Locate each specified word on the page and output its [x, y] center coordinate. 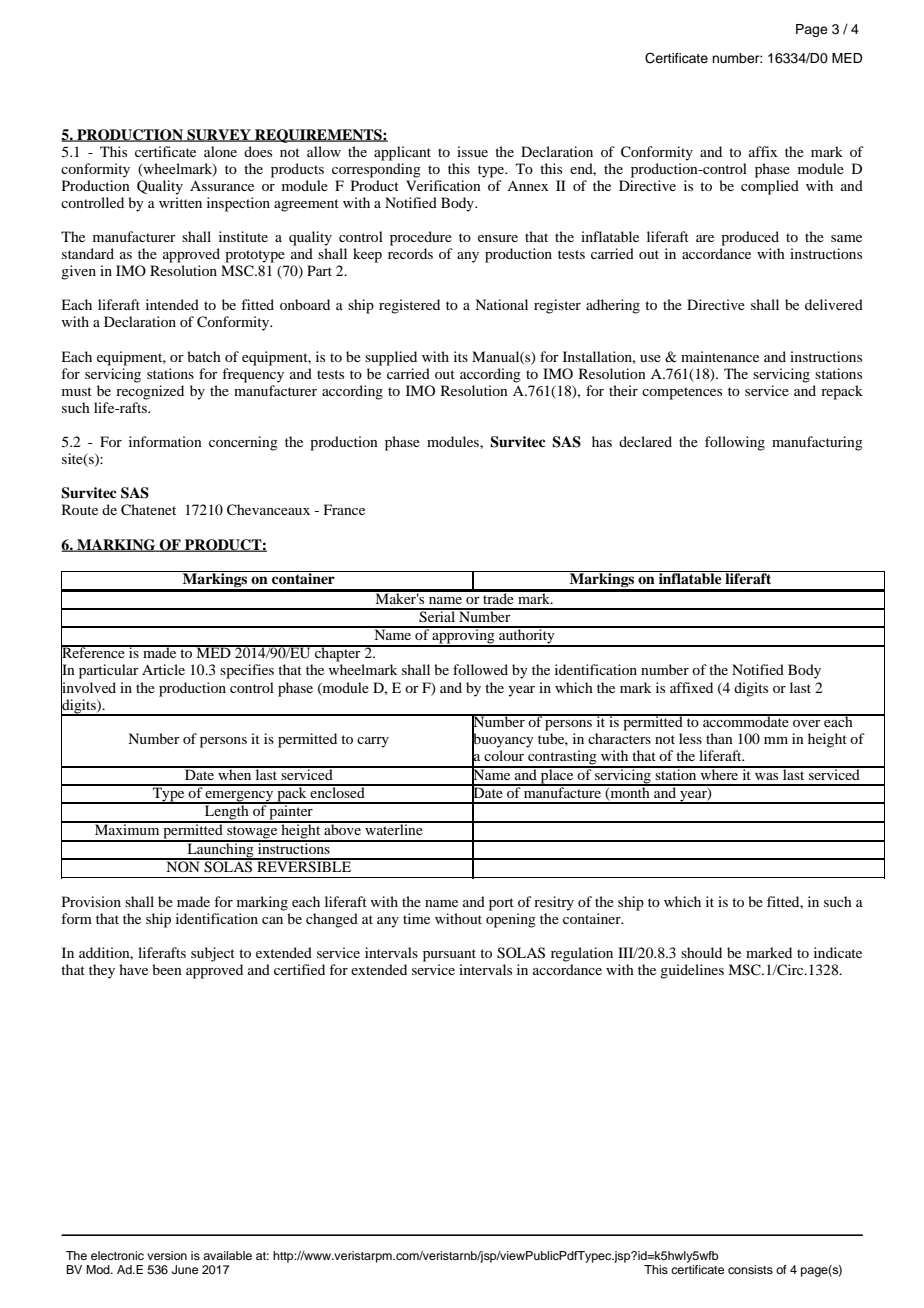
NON [183, 865]
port [501, 904]
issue [472, 151]
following [735, 443]
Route [80, 509]
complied [770, 187]
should [701, 952]
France [344, 509]
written [180, 202]
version [167, 1255]
